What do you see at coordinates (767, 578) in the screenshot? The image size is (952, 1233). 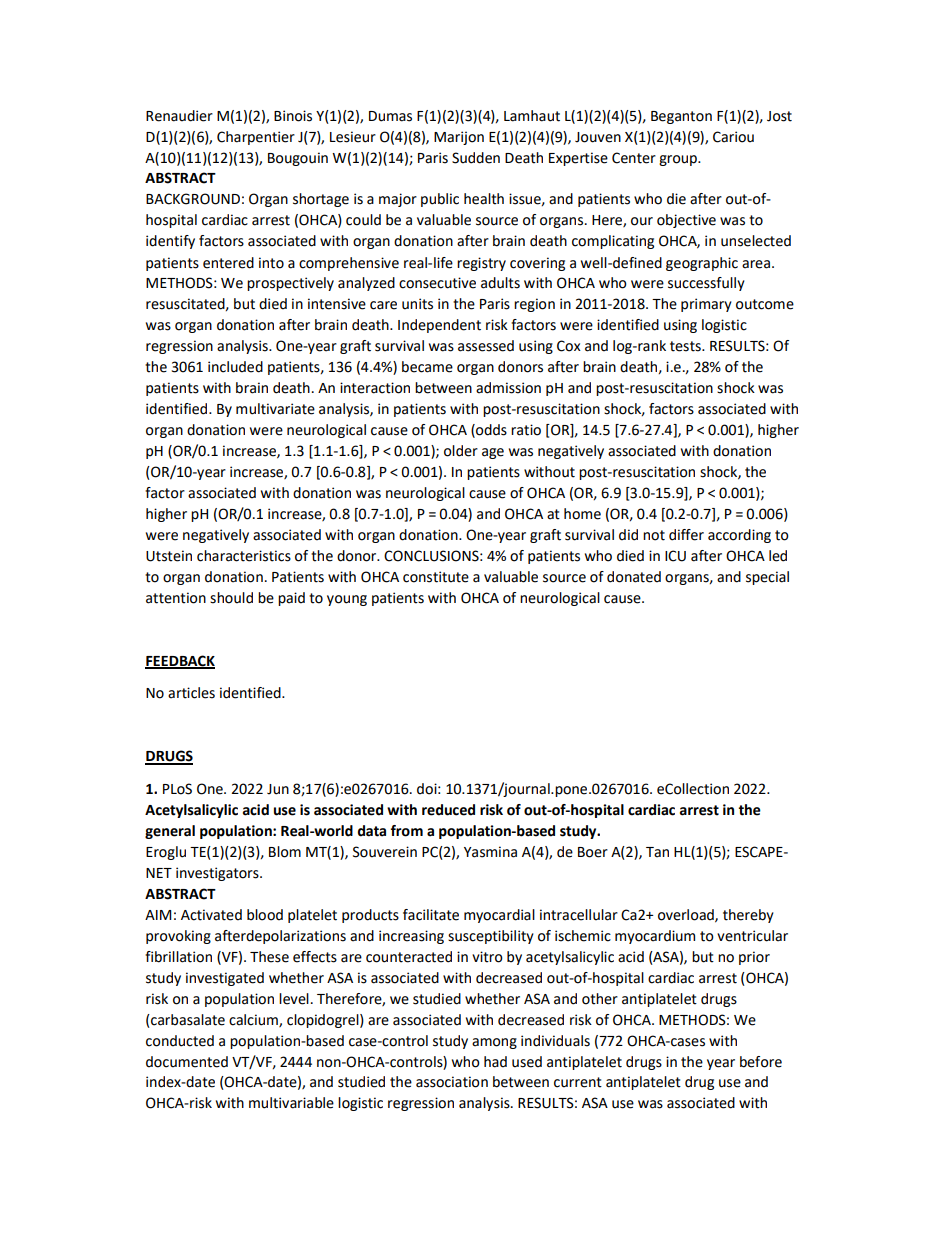 I see `special` at bounding box center [767, 578].
